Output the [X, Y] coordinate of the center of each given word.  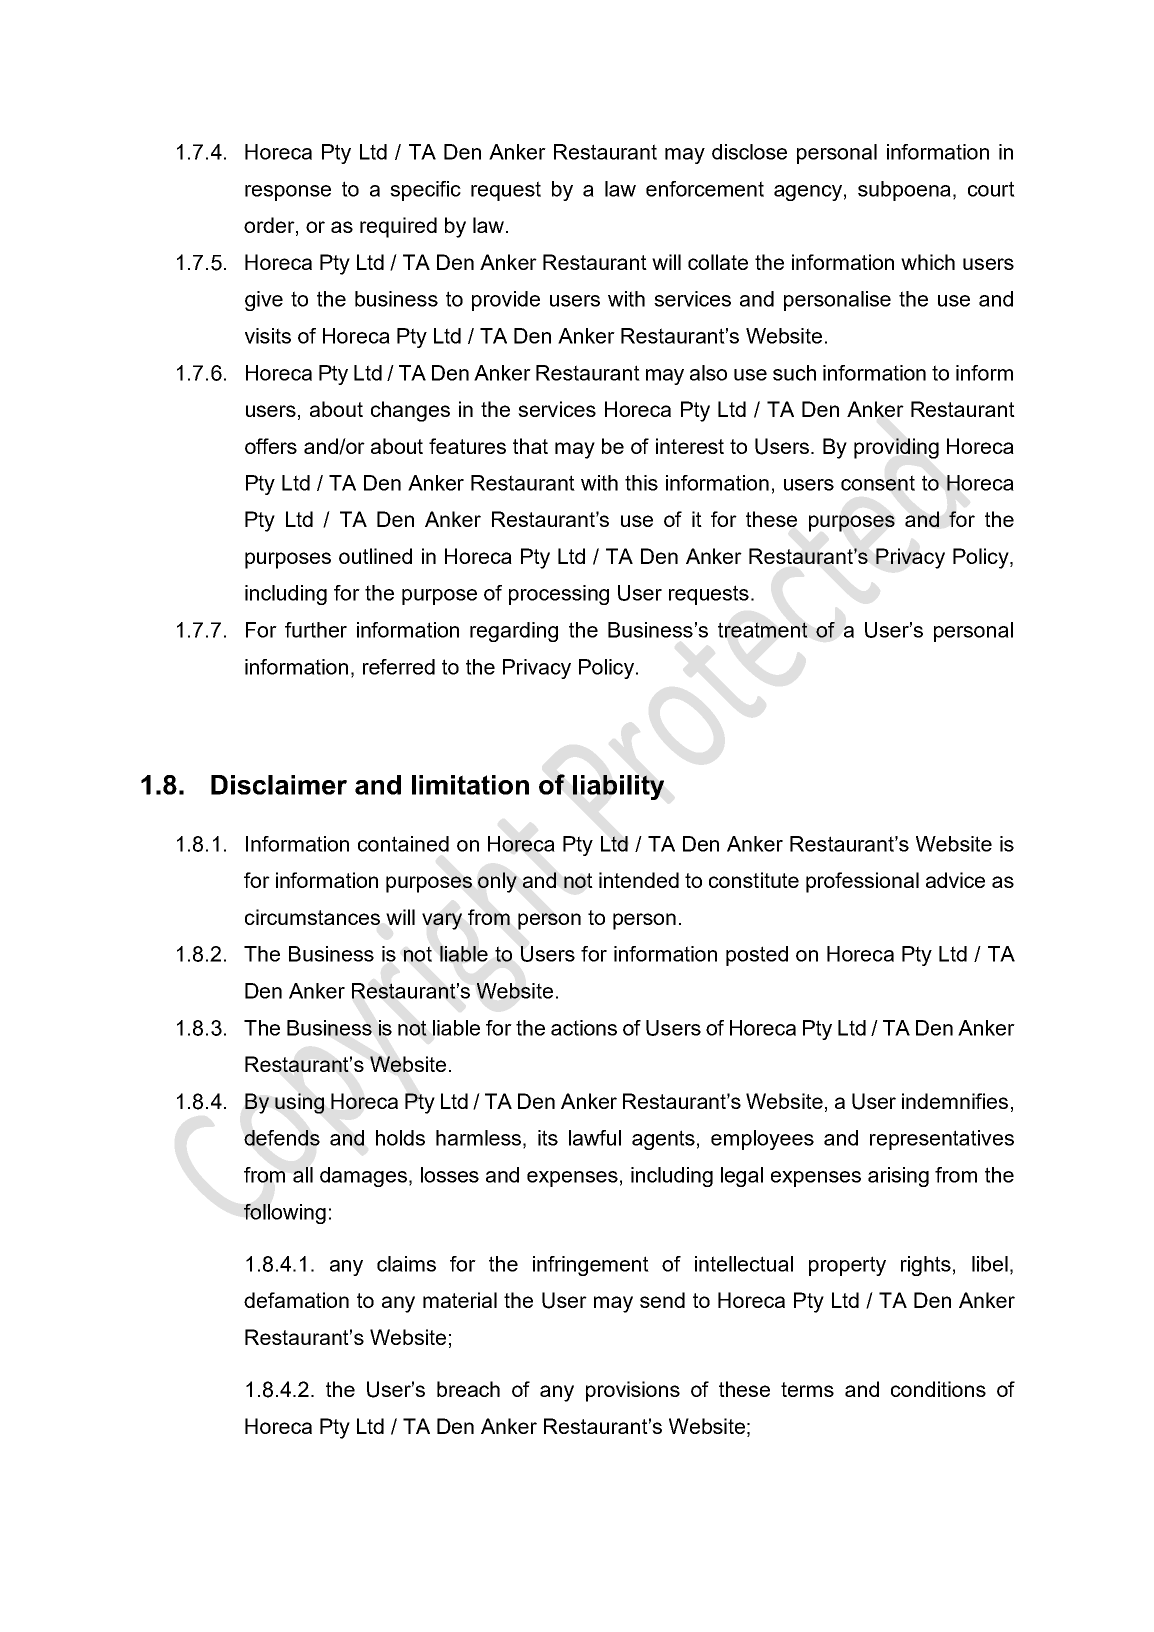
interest [690, 446]
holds [400, 1138]
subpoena [904, 191]
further [316, 630]
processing [559, 595]
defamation [296, 1300]
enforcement [705, 189]
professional [862, 882]
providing [896, 448]
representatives [942, 1140]
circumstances [312, 917]
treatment [763, 630]
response [288, 193]
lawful [595, 1138]
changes [410, 411]
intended [639, 880]
